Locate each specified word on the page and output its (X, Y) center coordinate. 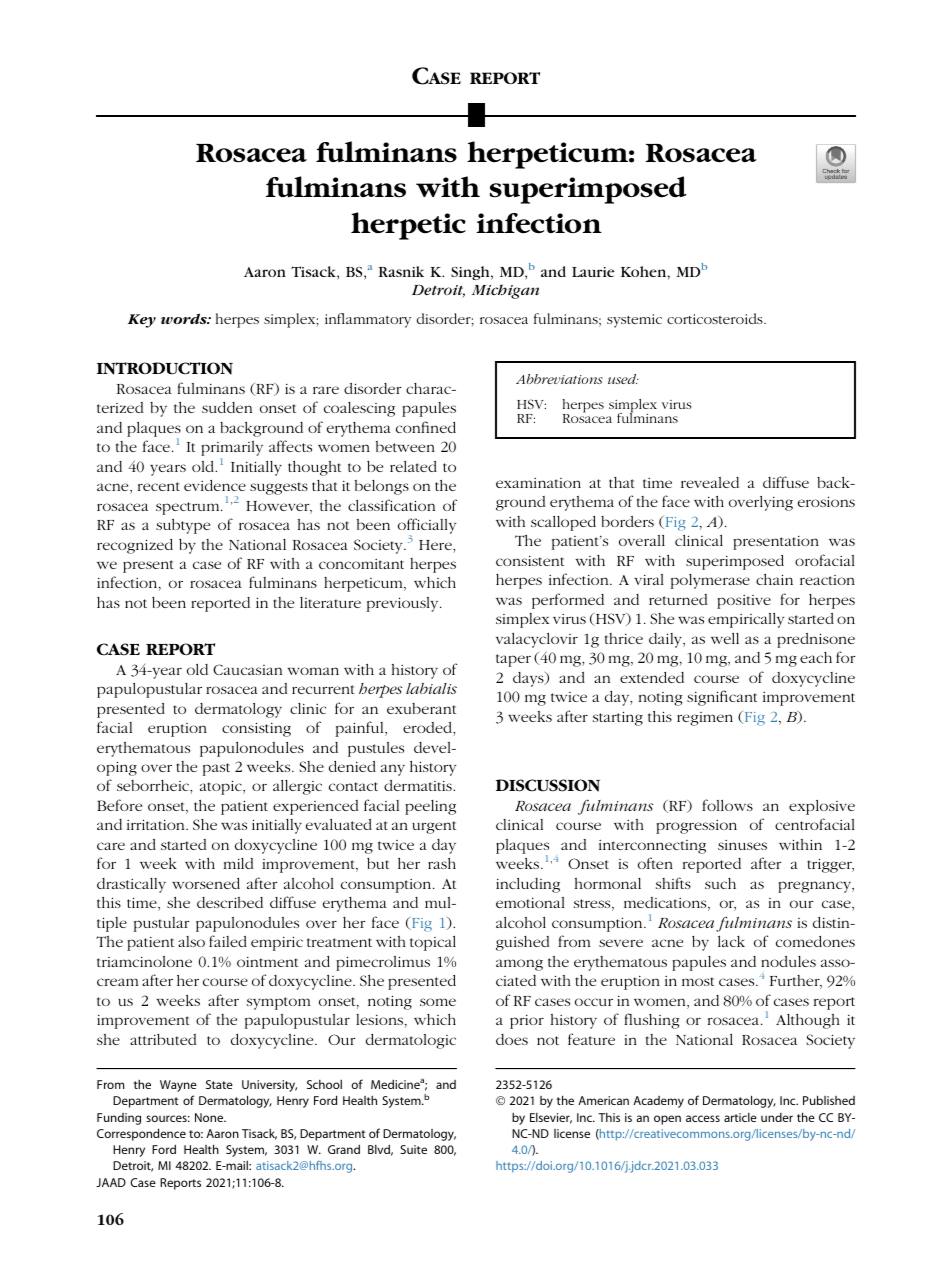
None (210, 1117)
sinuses (742, 845)
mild (239, 863)
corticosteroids (716, 318)
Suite (413, 1149)
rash (442, 863)
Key (142, 321)
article (740, 1117)
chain (774, 579)
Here (436, 546)
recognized (135, 546)
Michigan (505, 291)
